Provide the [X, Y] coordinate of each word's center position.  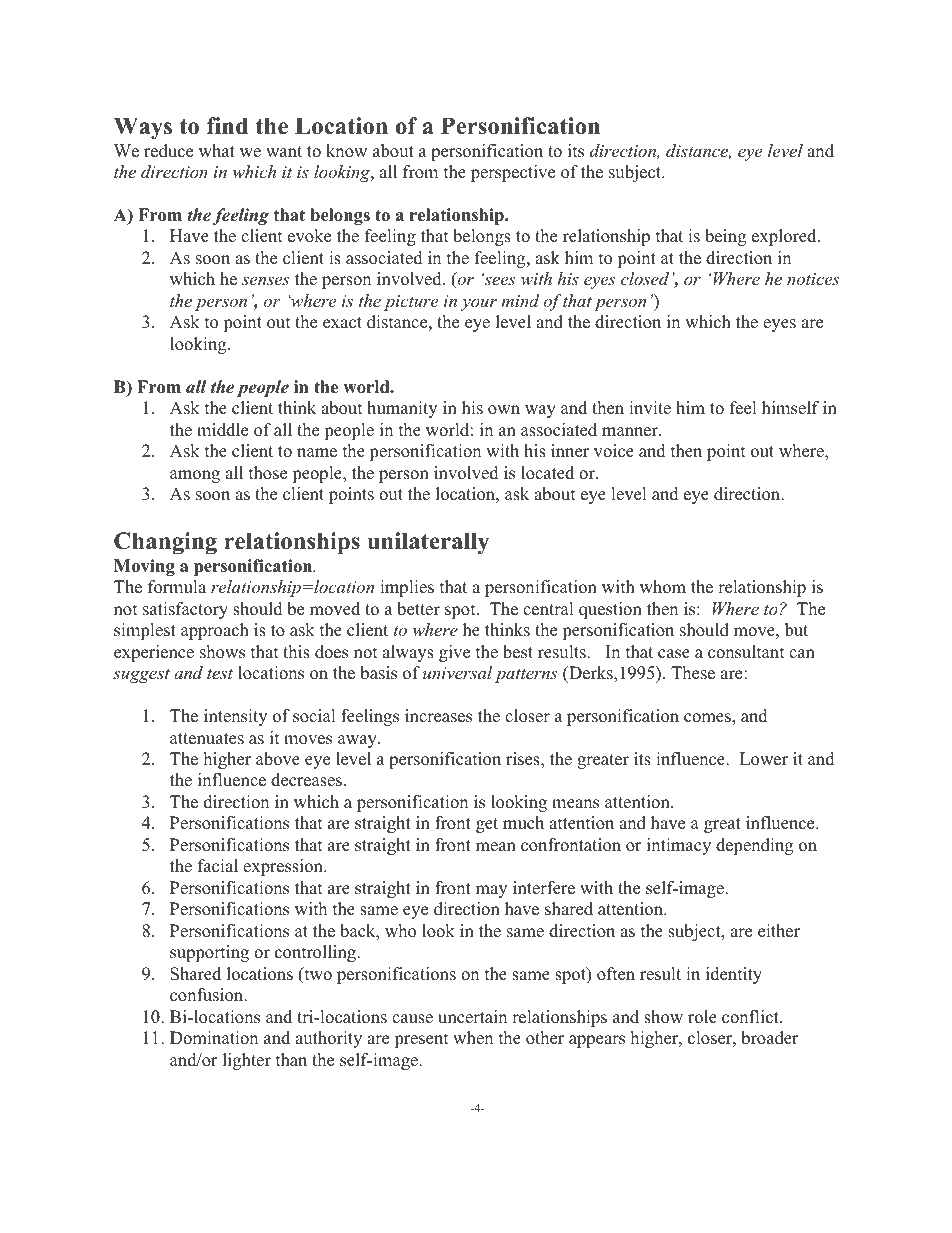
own [504, 410]
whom [663, 587]
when [473, 1038]
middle [222, 430]
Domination [214, 1038]
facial [218, 866]
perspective [513, 173]
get [487, 825]
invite [650, 408]
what [217, 150]
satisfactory [185, 610]
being [725, 237]
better [418, 609]
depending [754, 846]
